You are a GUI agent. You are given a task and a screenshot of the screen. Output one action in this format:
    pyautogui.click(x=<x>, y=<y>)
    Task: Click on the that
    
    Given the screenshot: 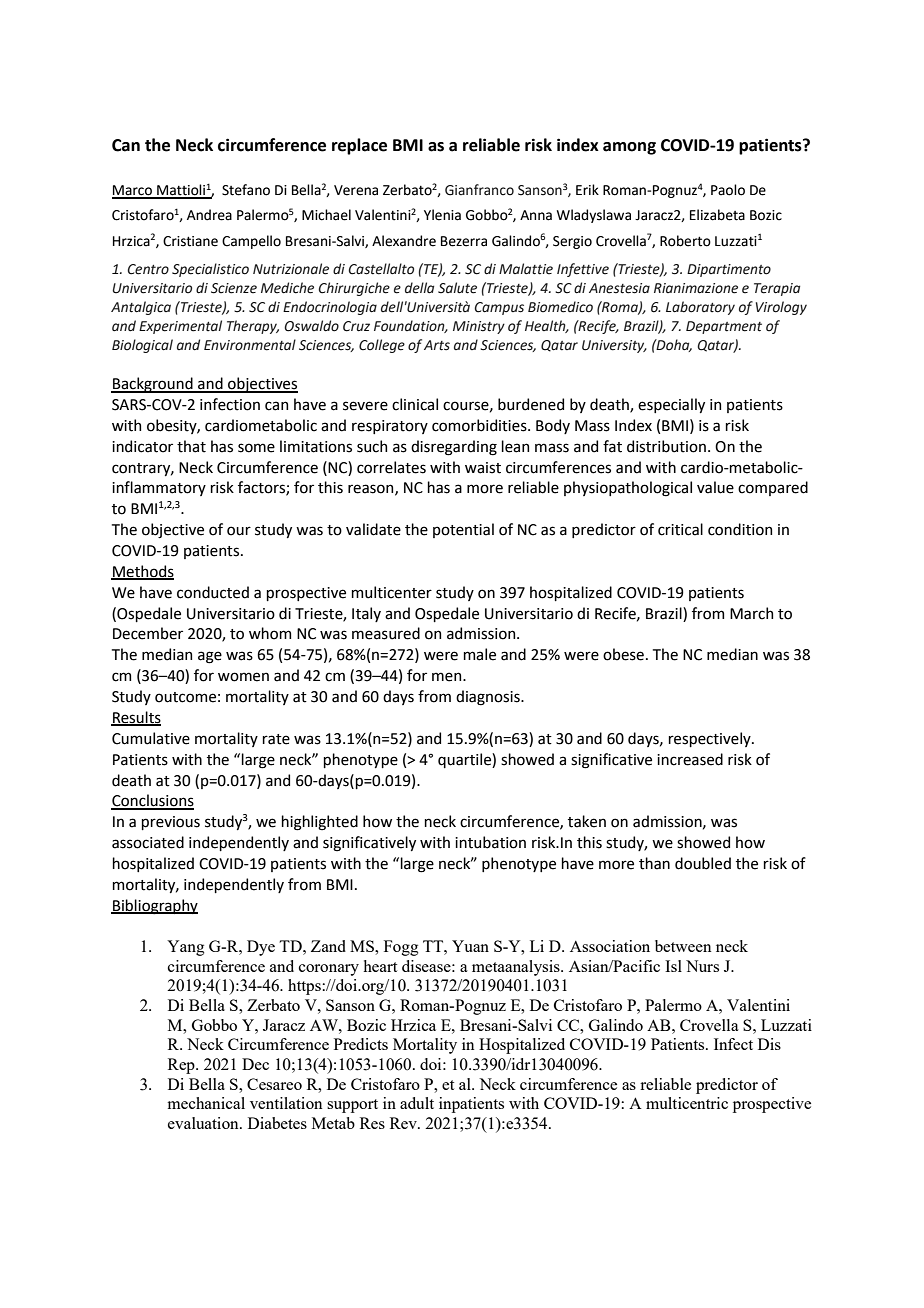 What is the action you would take?
    pyautogui.click(x=191, y=446)
